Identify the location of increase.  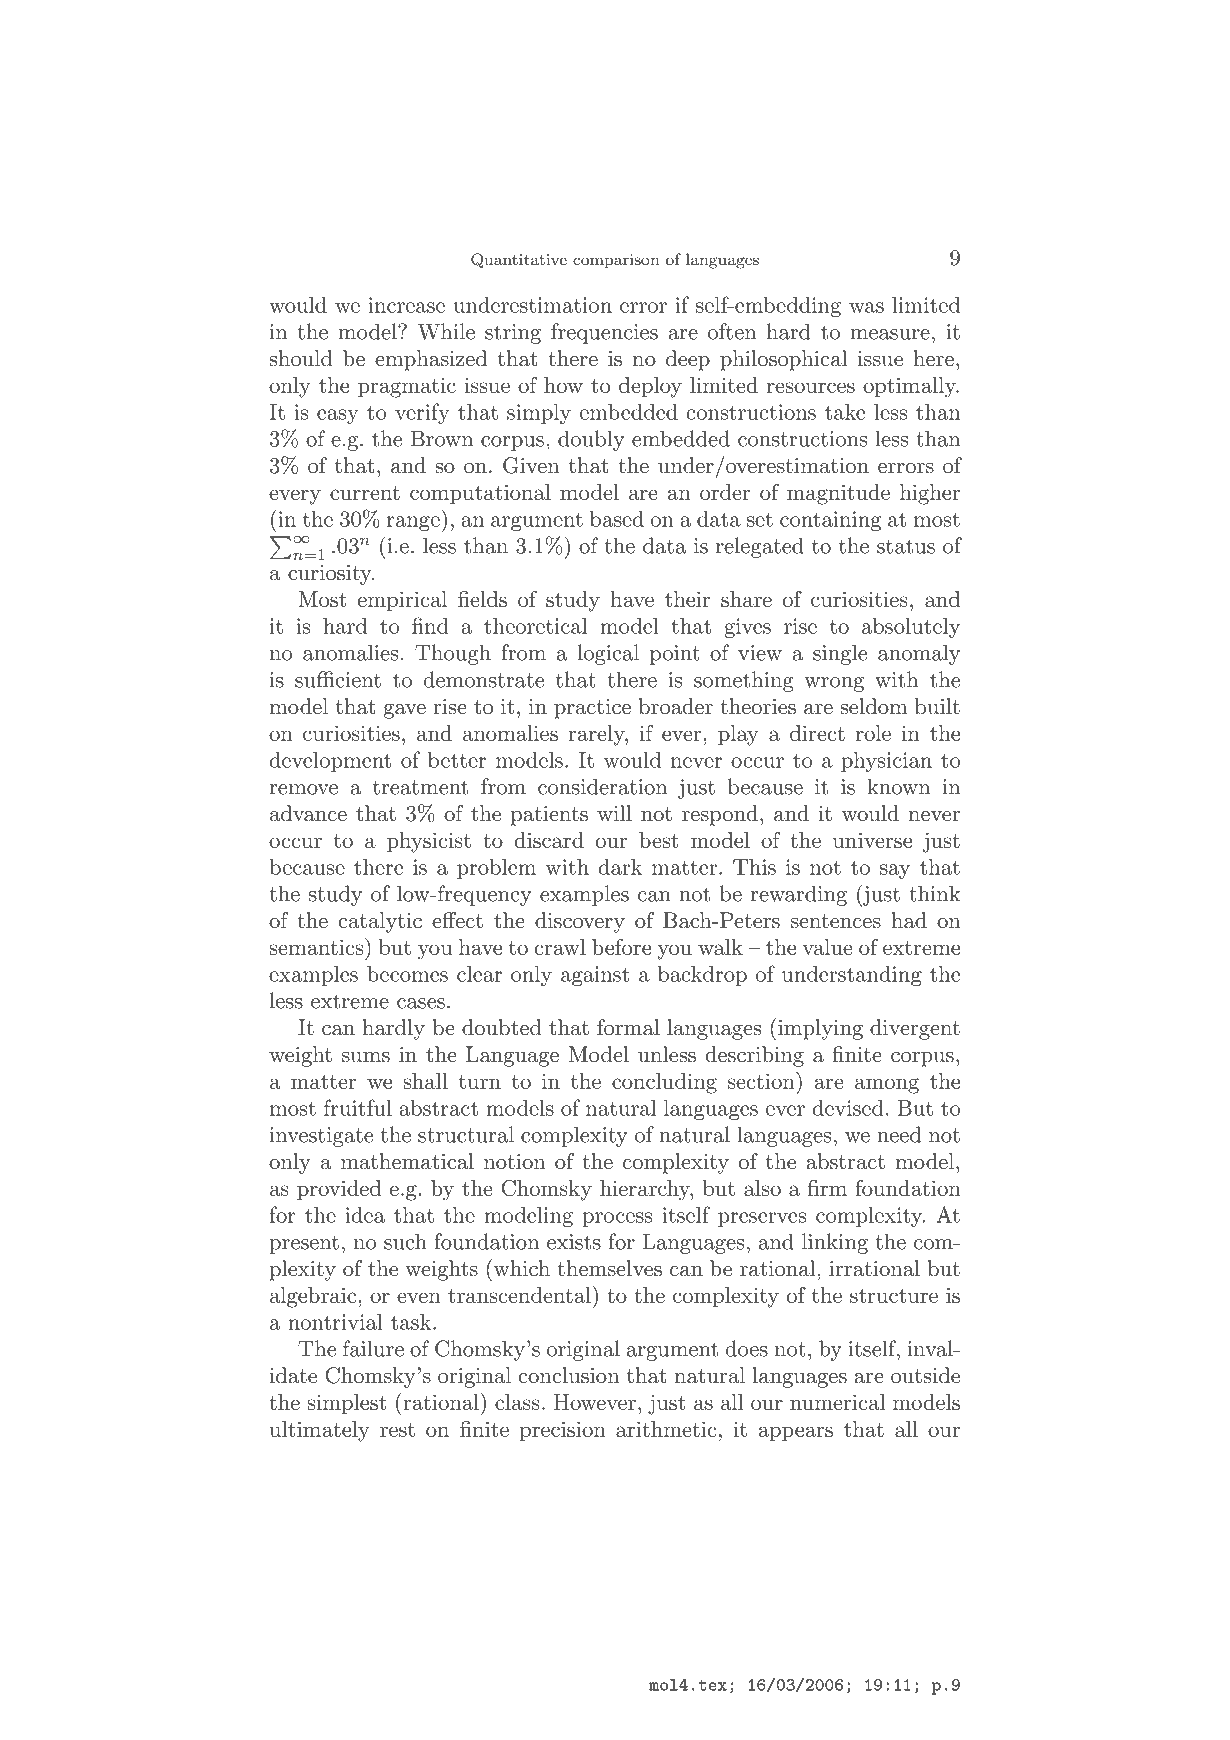
(406, 305).
